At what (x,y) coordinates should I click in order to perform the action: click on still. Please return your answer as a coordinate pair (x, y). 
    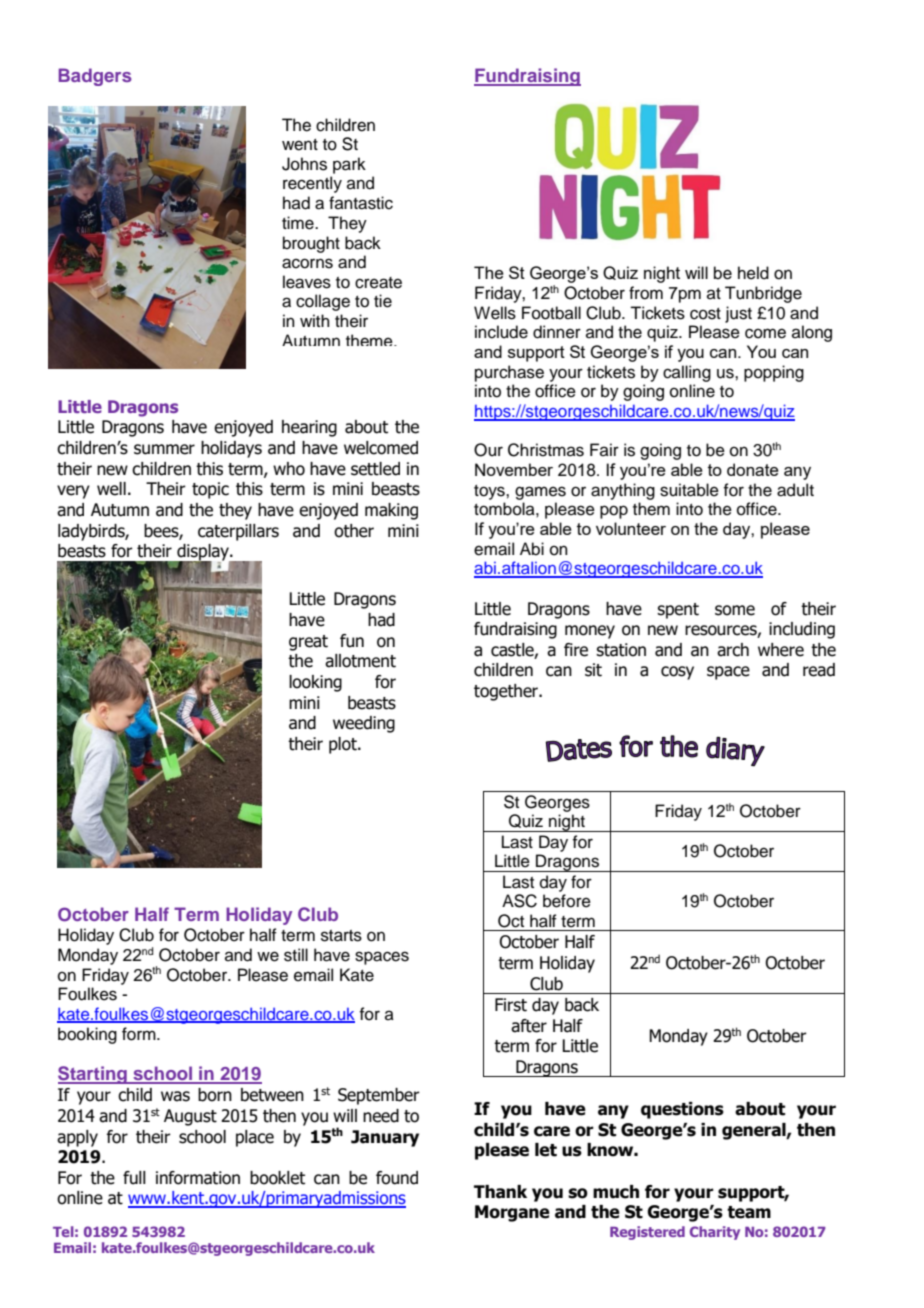
    Looking at the image, I should click on (296, 955).
